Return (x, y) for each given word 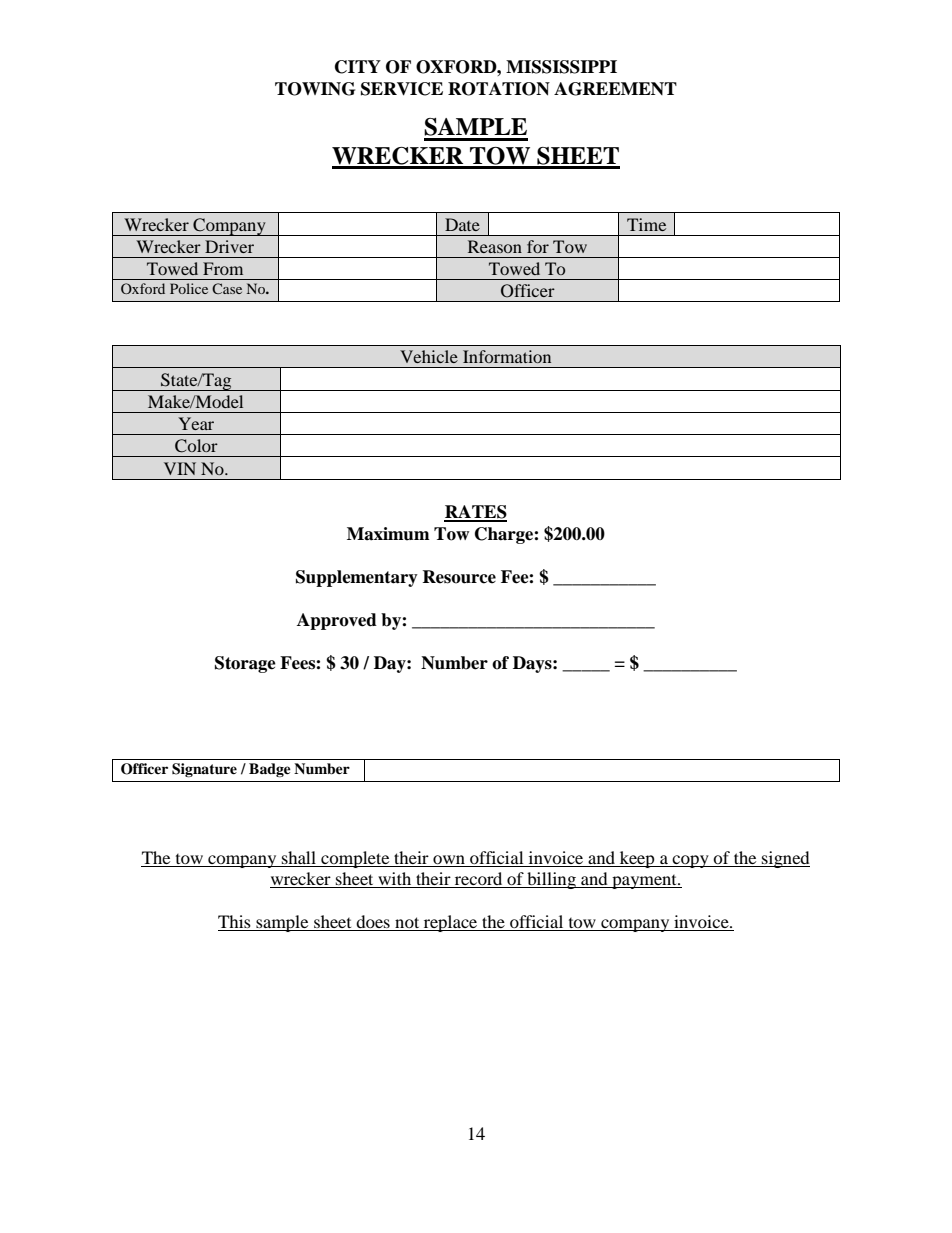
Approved (337, 621)
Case (227, 288)
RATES (475, 513)
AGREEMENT (615, 89)
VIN (180, 468)
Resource (459, 577)
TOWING (315, 89)
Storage (245, 664)
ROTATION (499, 89)
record (479, 880)
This (235, 923)
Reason (495, 246)
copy (691, 861)
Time (646, 224)
